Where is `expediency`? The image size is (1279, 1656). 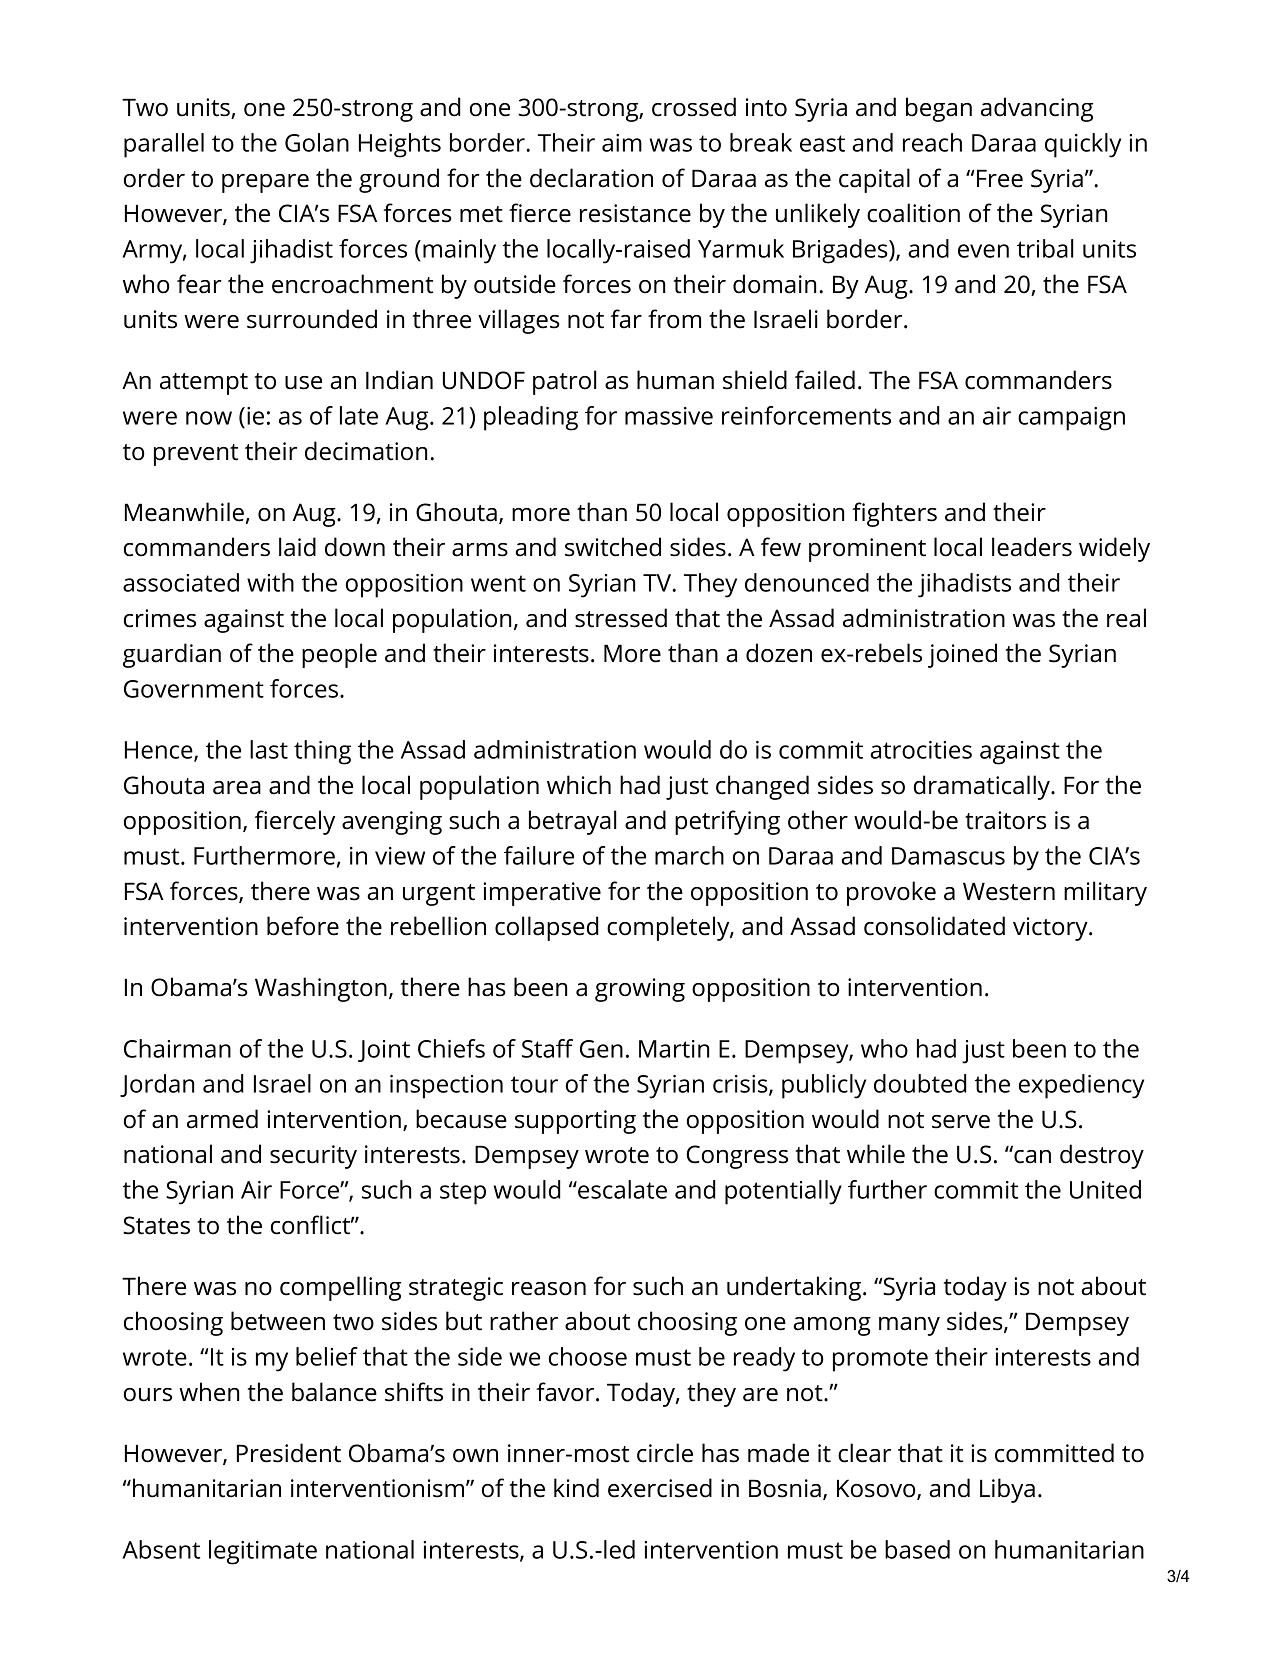
expediency is located at coordinates (1081, 1086).
